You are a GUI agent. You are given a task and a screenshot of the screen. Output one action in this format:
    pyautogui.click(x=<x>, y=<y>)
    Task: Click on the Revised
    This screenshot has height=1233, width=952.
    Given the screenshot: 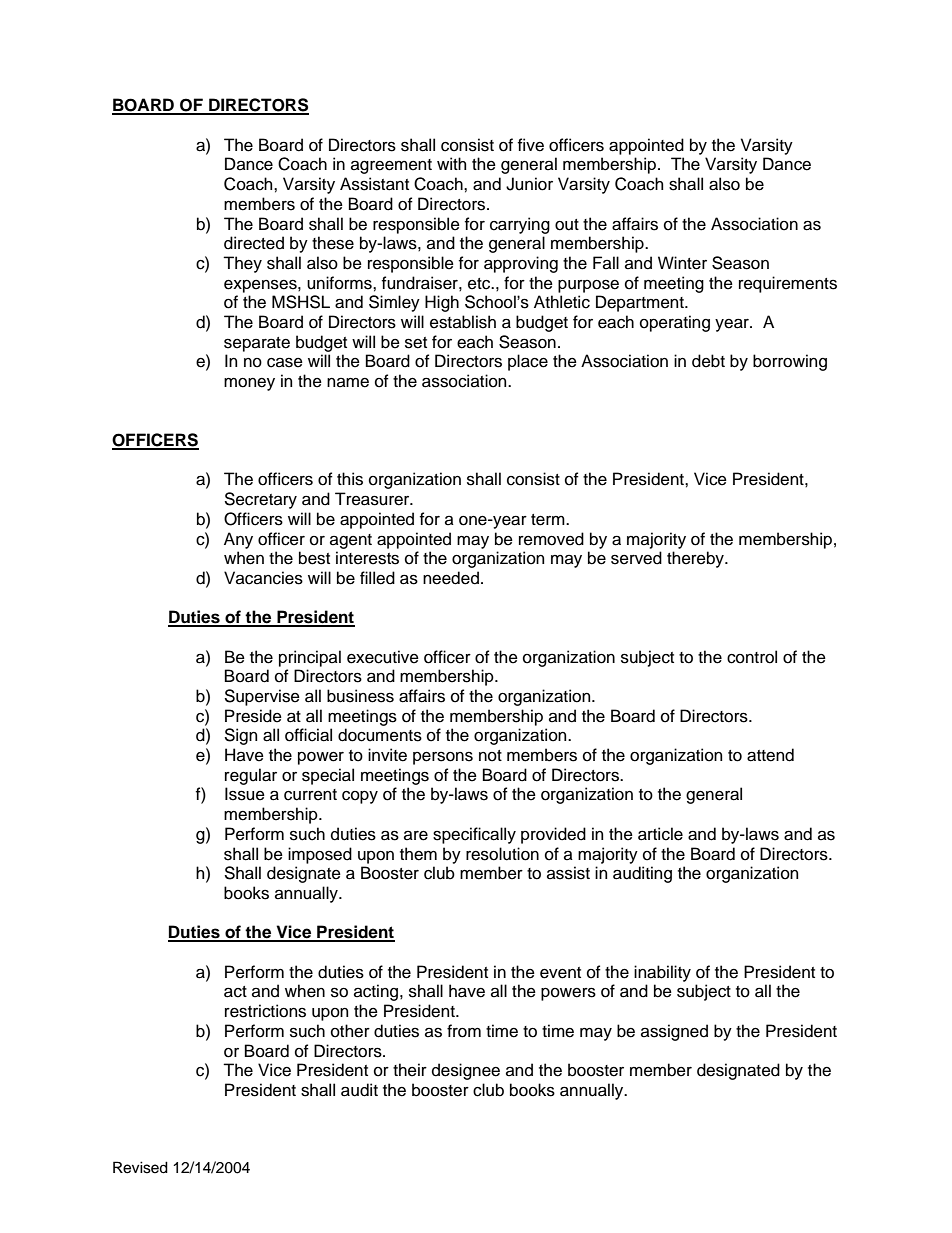 What is the action you would take?
    pyautogui.click(x=140, y=1167)
